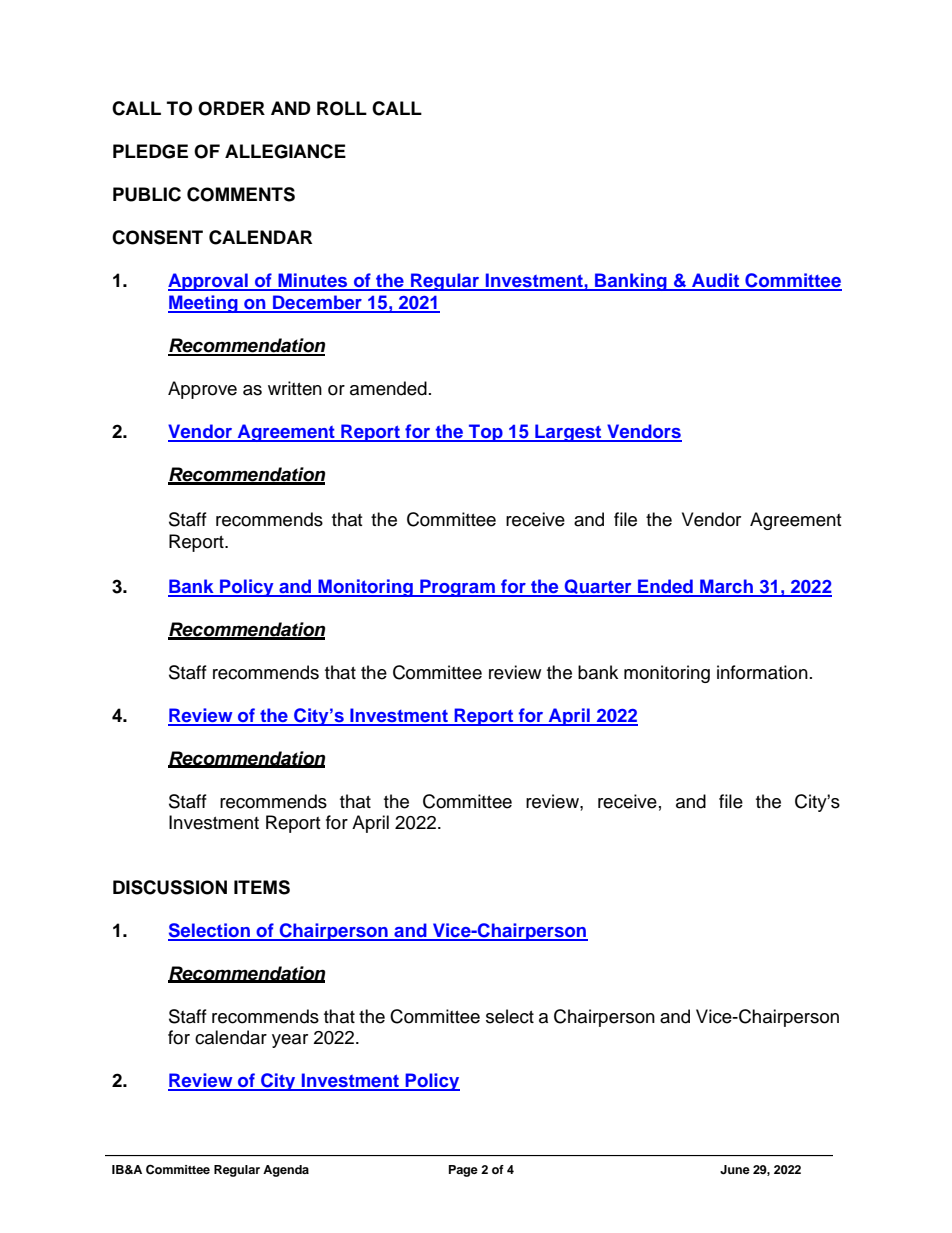 Image resolution: width=952 pixels, height=1233 pixels. Describe the element at coordinates (202, 390) in the screenshot. I see `Approve` at that location.
